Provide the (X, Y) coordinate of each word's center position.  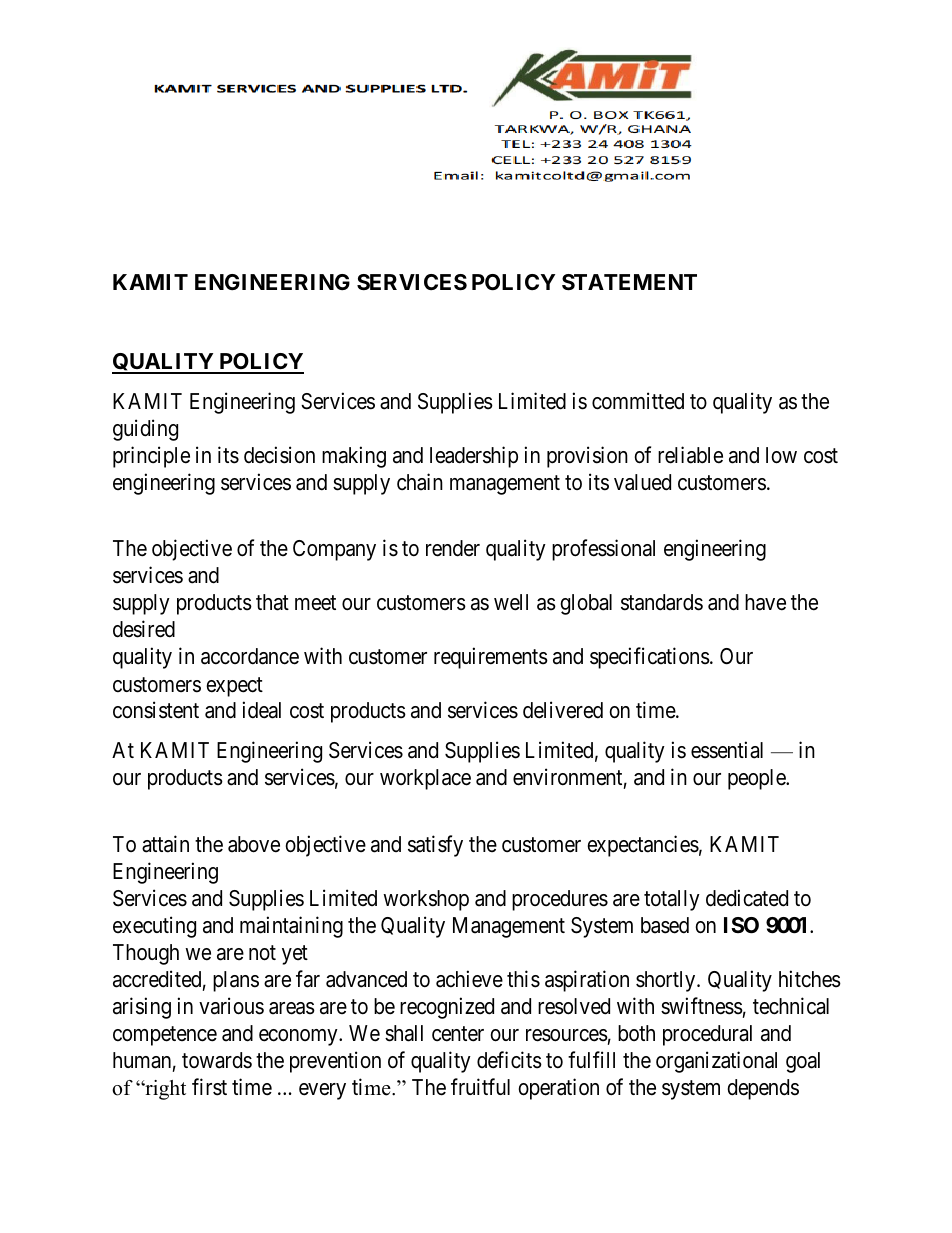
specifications (650, 658)
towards (217, 1060)
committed (638, 401)
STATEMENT (629, 282)
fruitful (480, 1086)
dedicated (747, 898)
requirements (491, 658)
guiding (145, 430)
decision (279, 455)
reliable (690, 455)
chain (420, 482)
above (254, 844)
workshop (426, 900)
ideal (262, 710)
